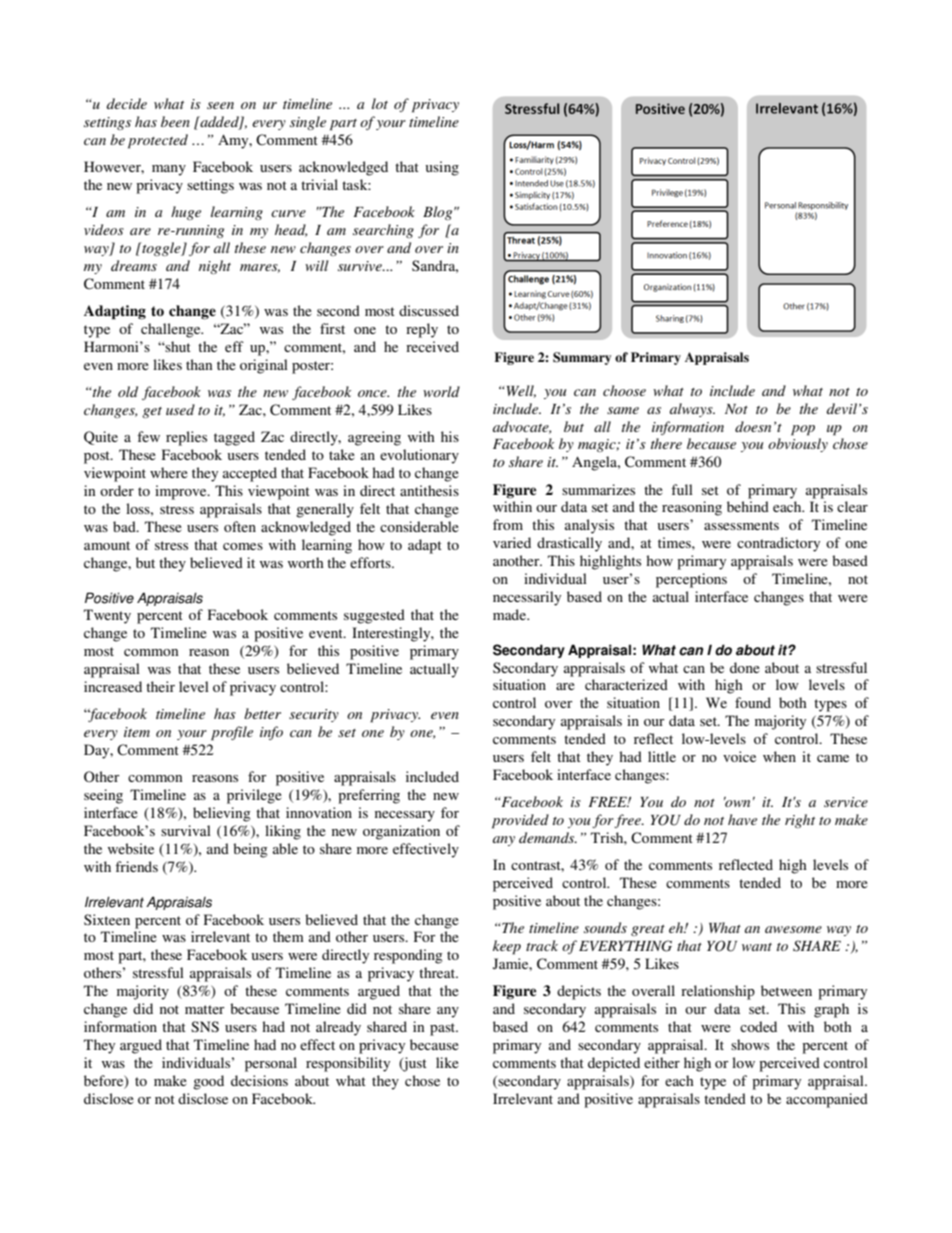 This screenshot has height=1233, width=952. I want to click on good, so click(208, 1082).
